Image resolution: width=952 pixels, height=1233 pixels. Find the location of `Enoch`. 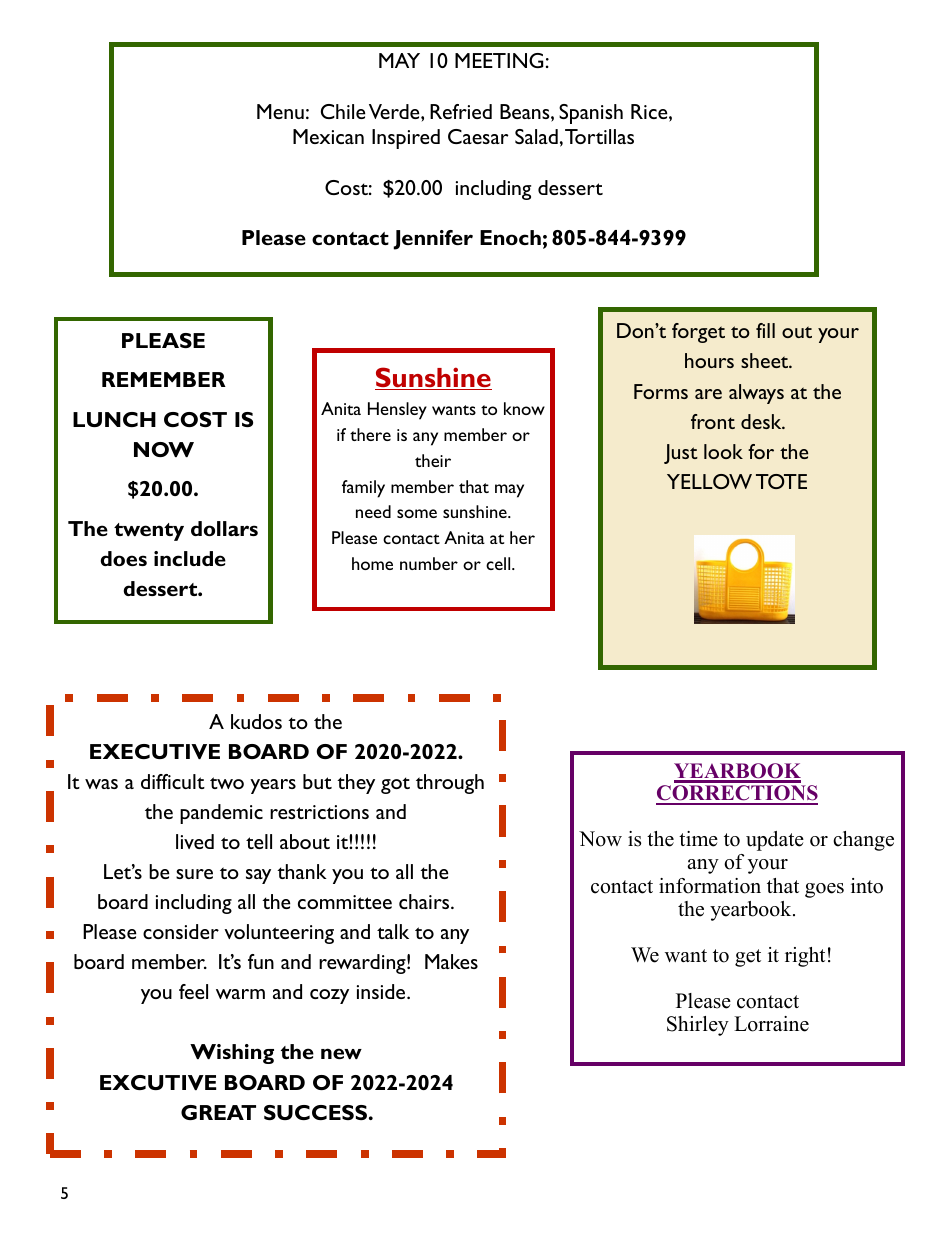

Enoch is located at coordinates (510, 237).
